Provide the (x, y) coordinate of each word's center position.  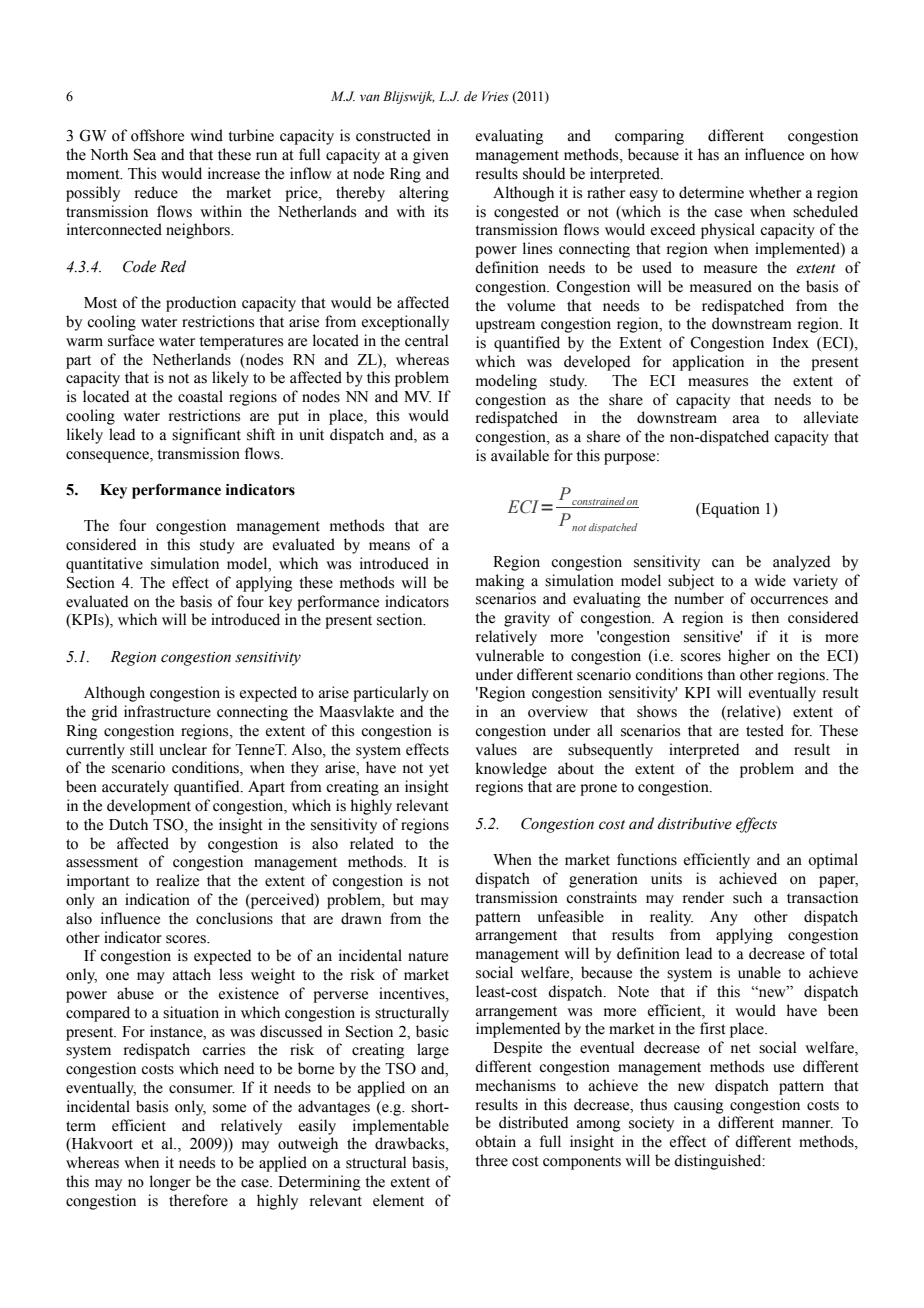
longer (170, 1183)
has (708, 154)
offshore (157, 135)
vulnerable (509, 655)
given (431, 156)
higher (749, 657)
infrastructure (167, 711)
